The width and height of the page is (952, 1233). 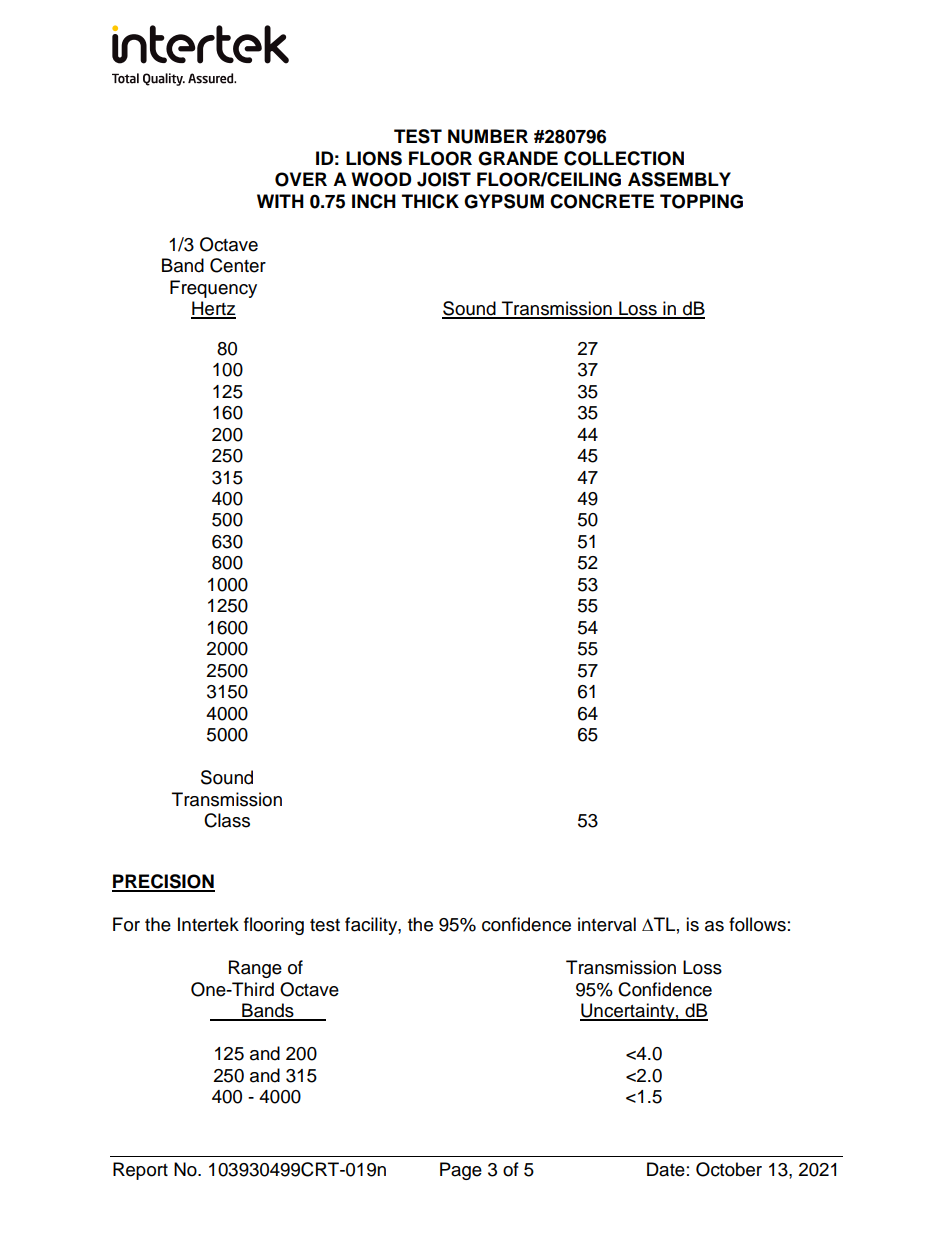 What do you see at coordinates (666, 1169) in the page?
I see `Date` at bounding box center [666, 1169].
